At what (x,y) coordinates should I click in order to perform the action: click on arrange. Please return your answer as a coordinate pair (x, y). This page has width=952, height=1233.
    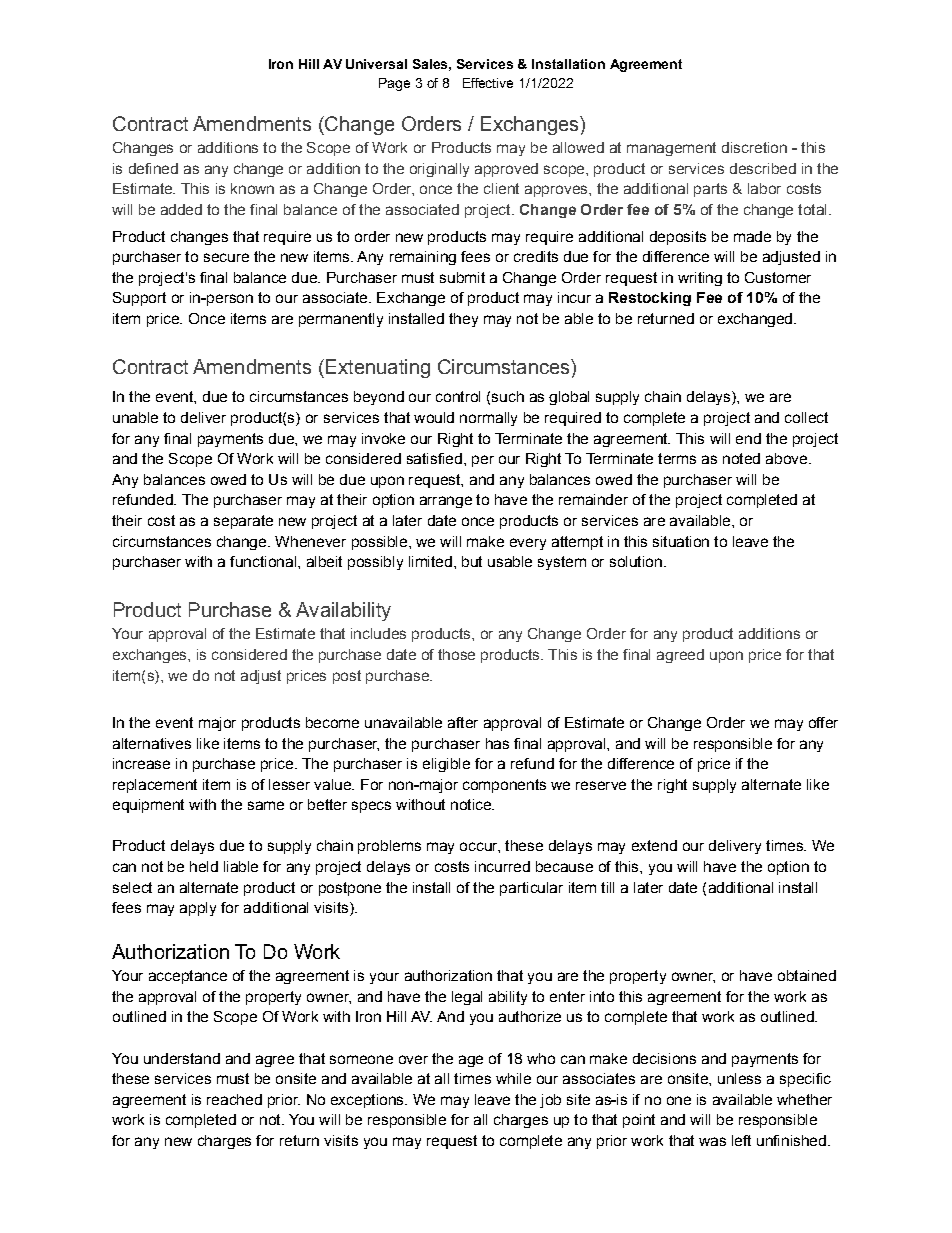
    Looking at the image, I should click on (446, 502).
